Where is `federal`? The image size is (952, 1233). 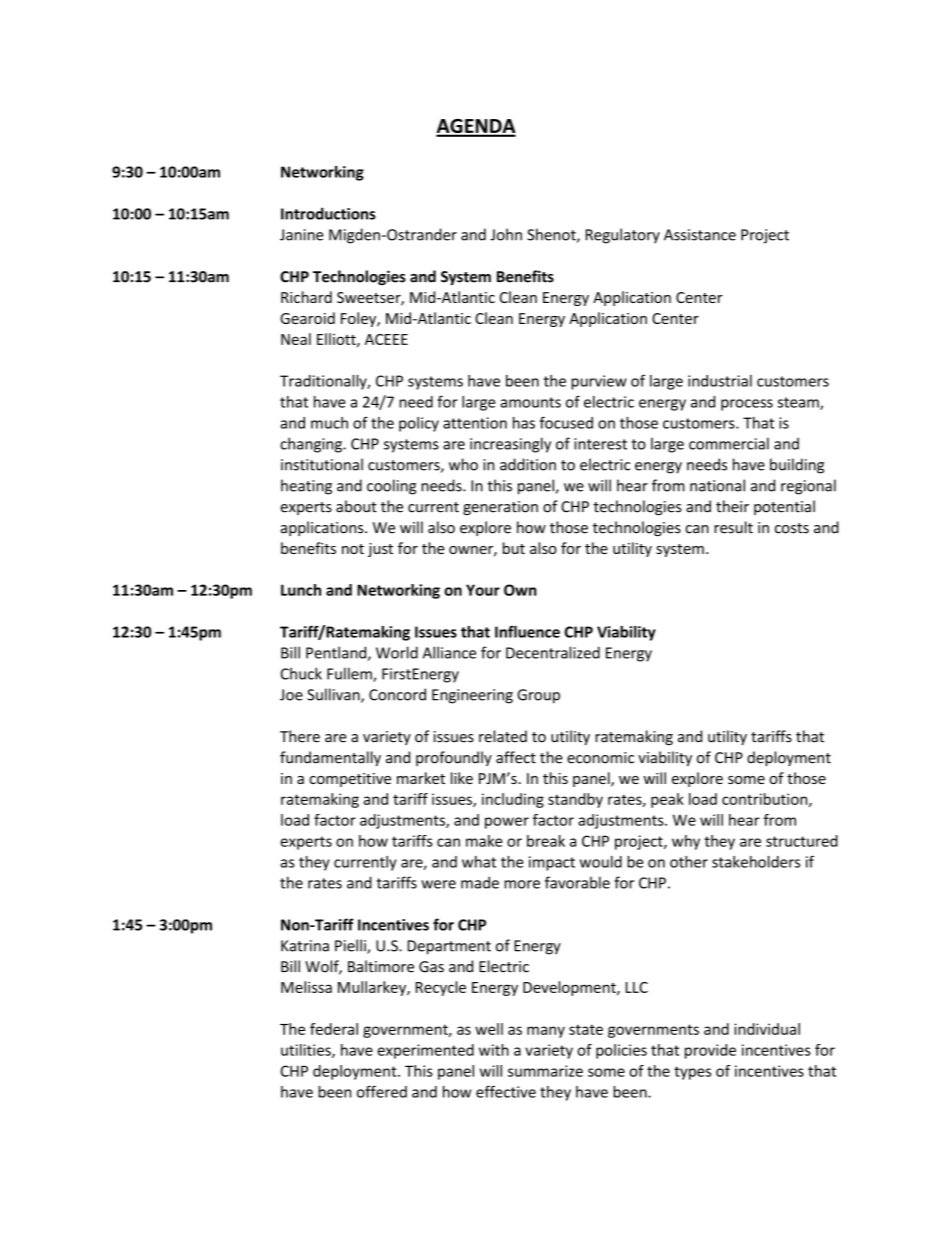 federal is located at coordinates (334, 1029).
